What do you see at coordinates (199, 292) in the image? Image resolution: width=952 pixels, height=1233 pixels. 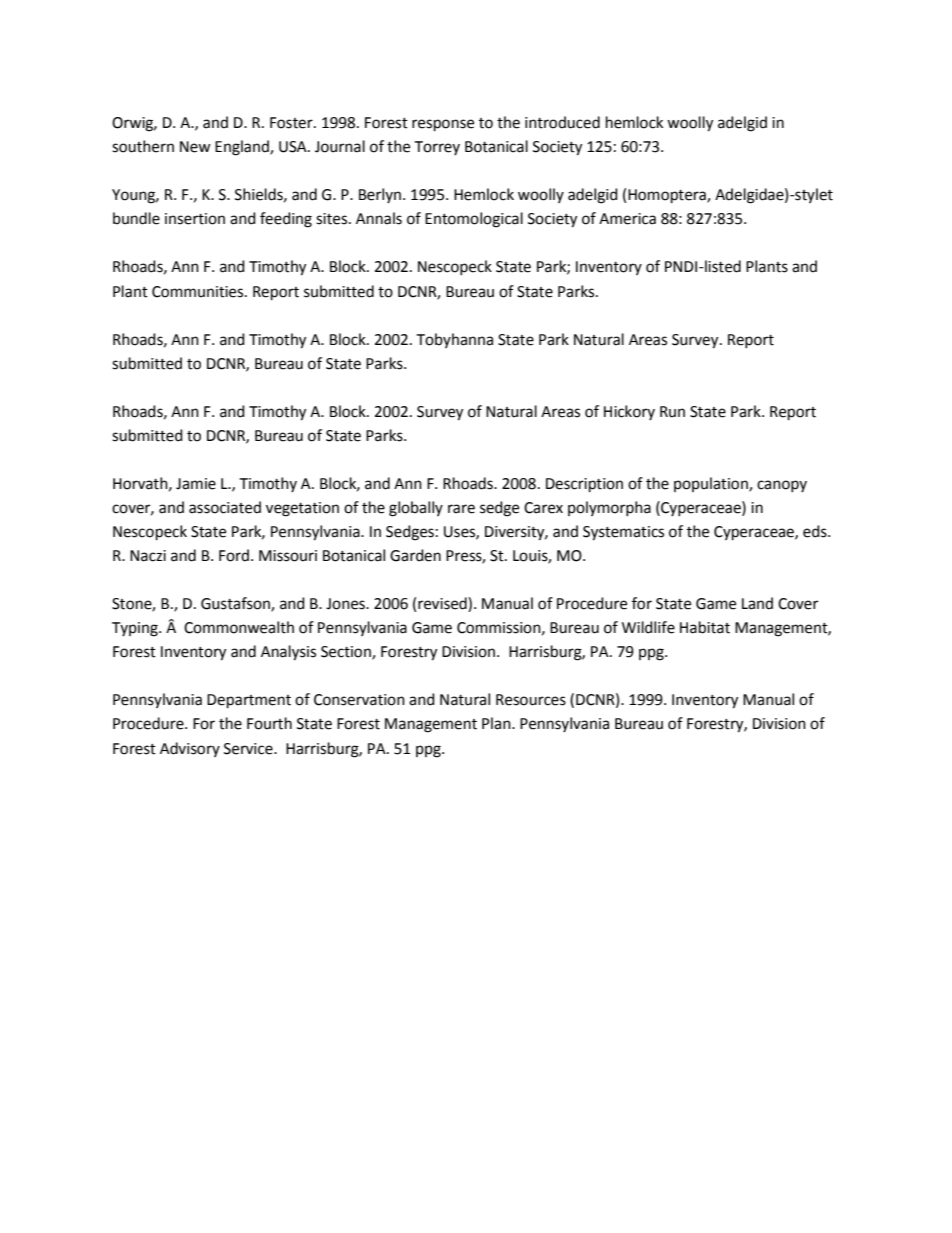 I see `Communities` at bounding box center [199, 292].
